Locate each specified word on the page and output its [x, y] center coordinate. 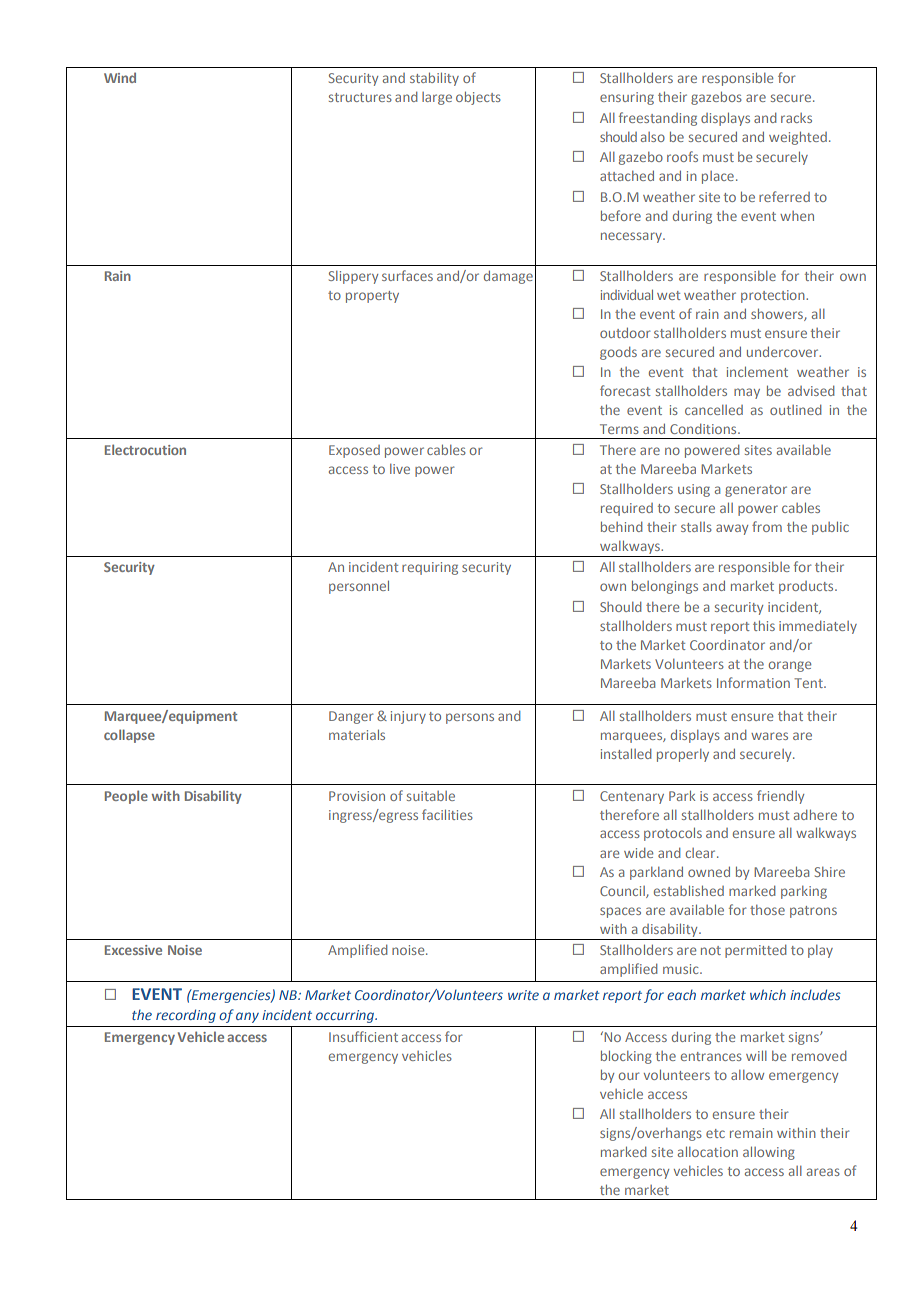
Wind [120, 77]
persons [470, 718]
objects [478, 98]
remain [751, 1133]
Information [753, 682]
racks [796, 118]
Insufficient [363, 1036]
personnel [359, 587]
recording [186, 1016]
